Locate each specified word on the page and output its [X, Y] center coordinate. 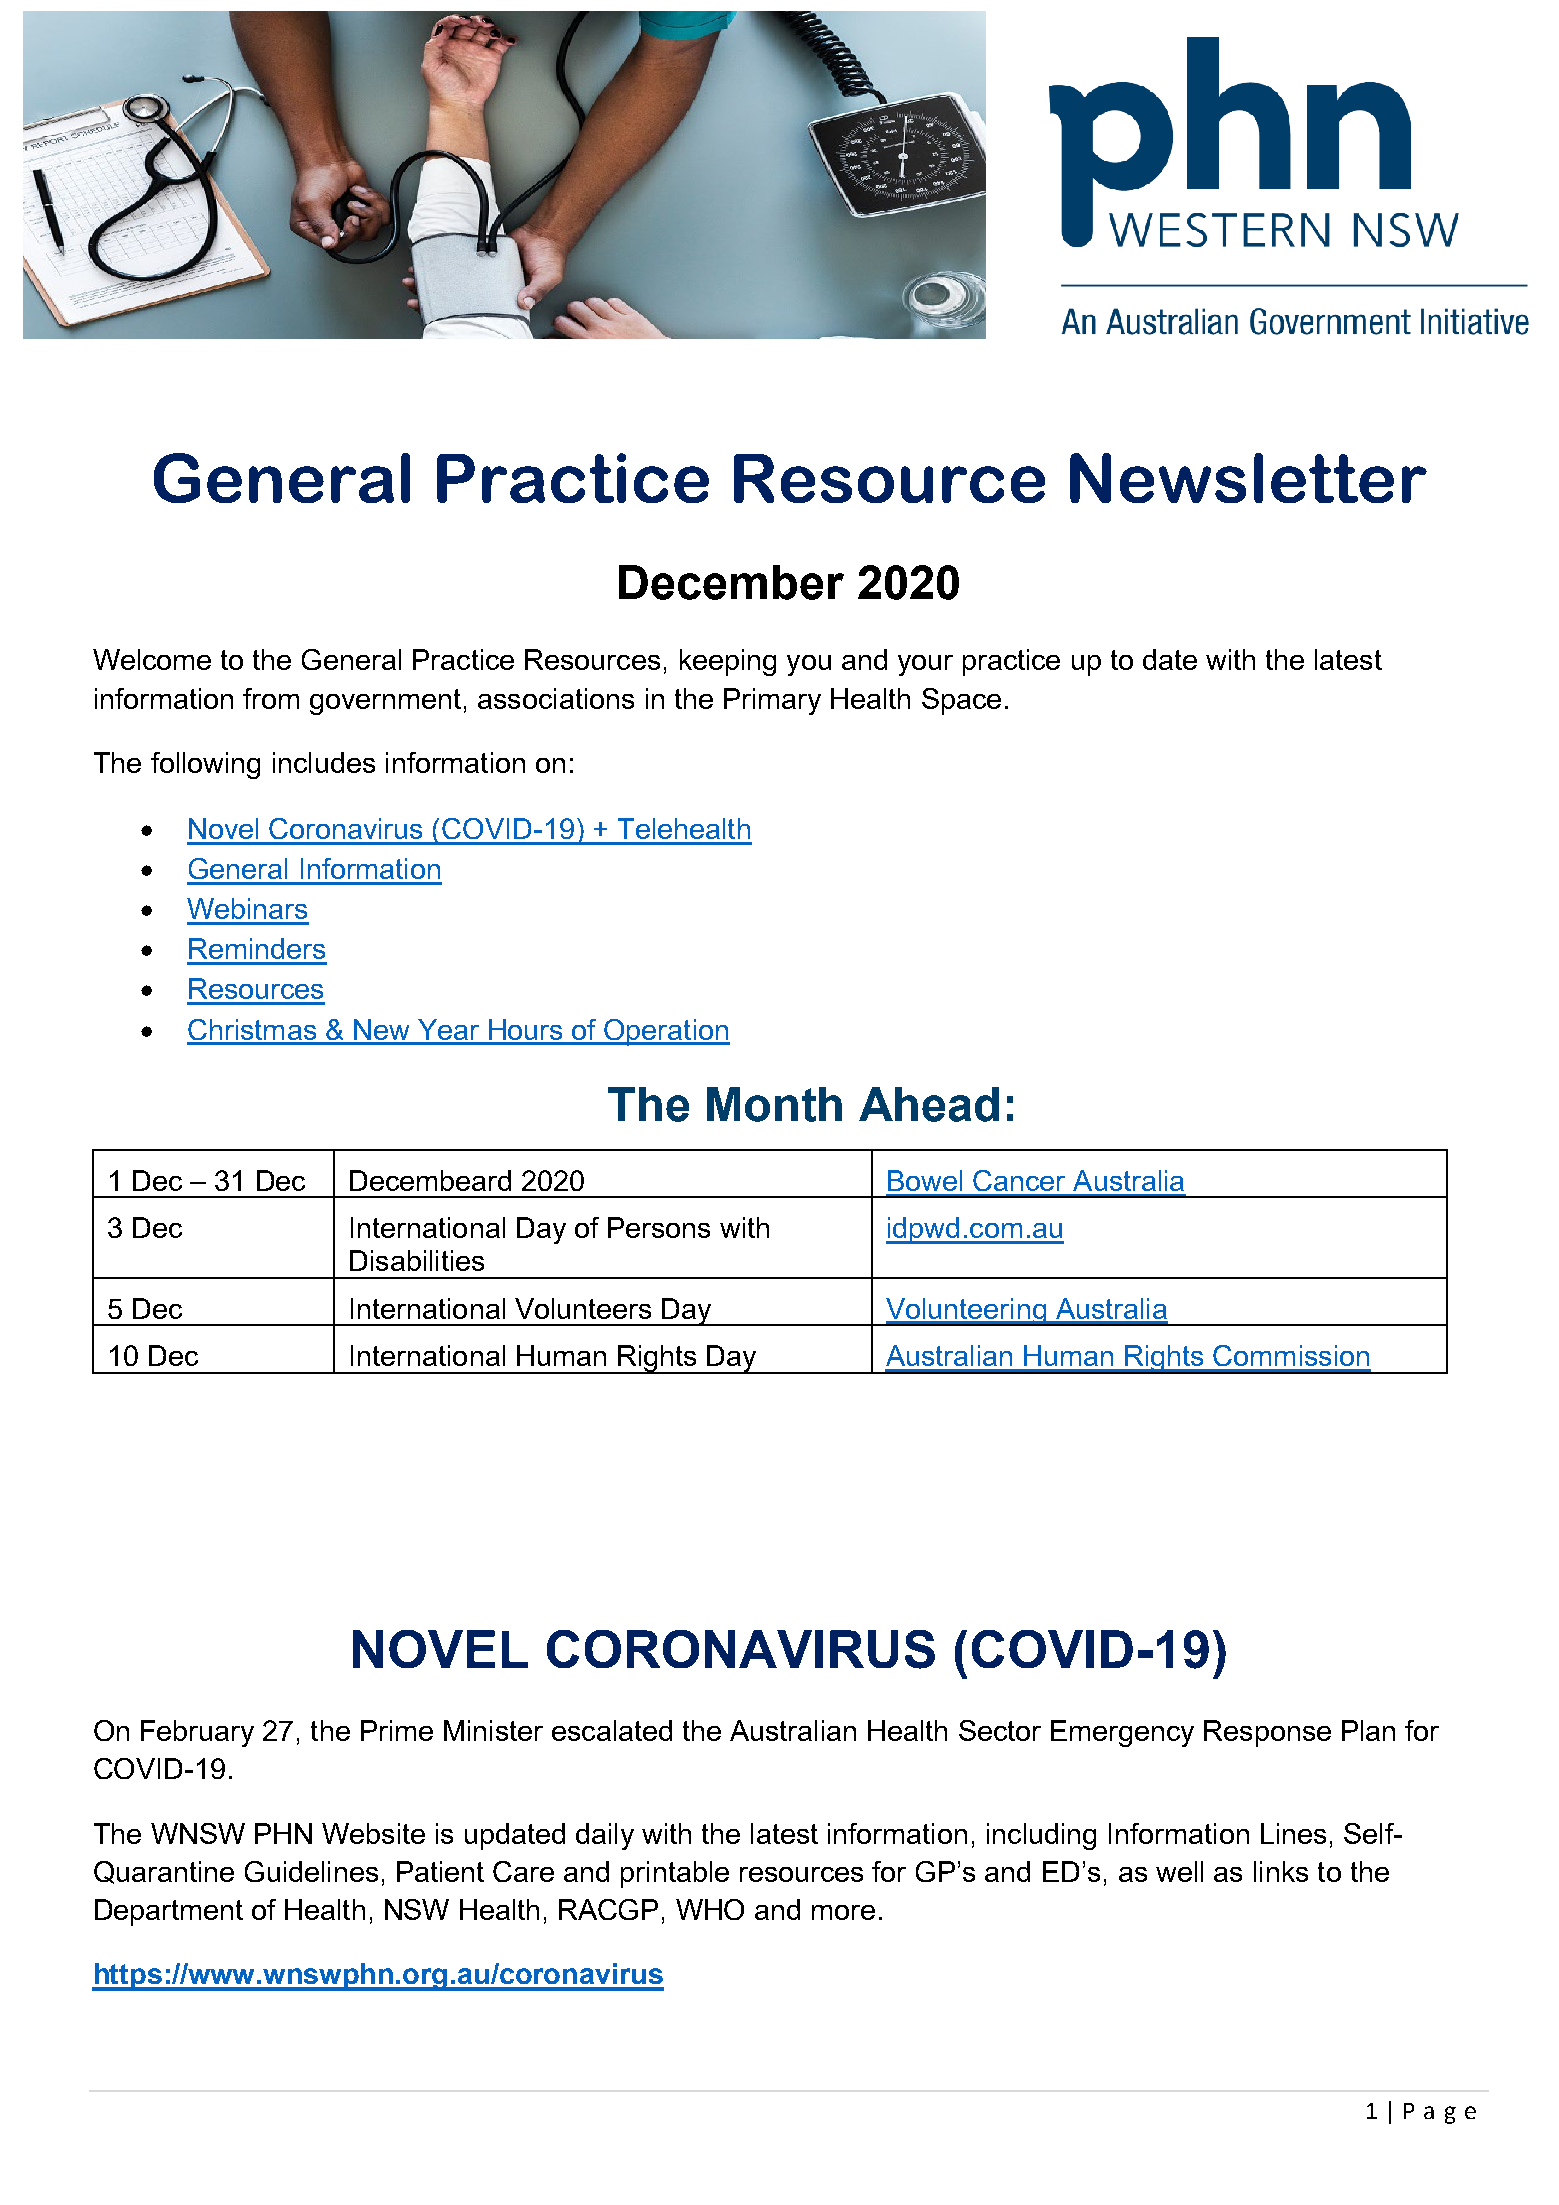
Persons [659, 1227]
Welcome [152, 659]
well [1179, 1871]
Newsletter [1248, 478]
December [731, 582]
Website [373, 1833]
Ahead [929, 1104]
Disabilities [417, 1260]
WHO [710, 1909]
